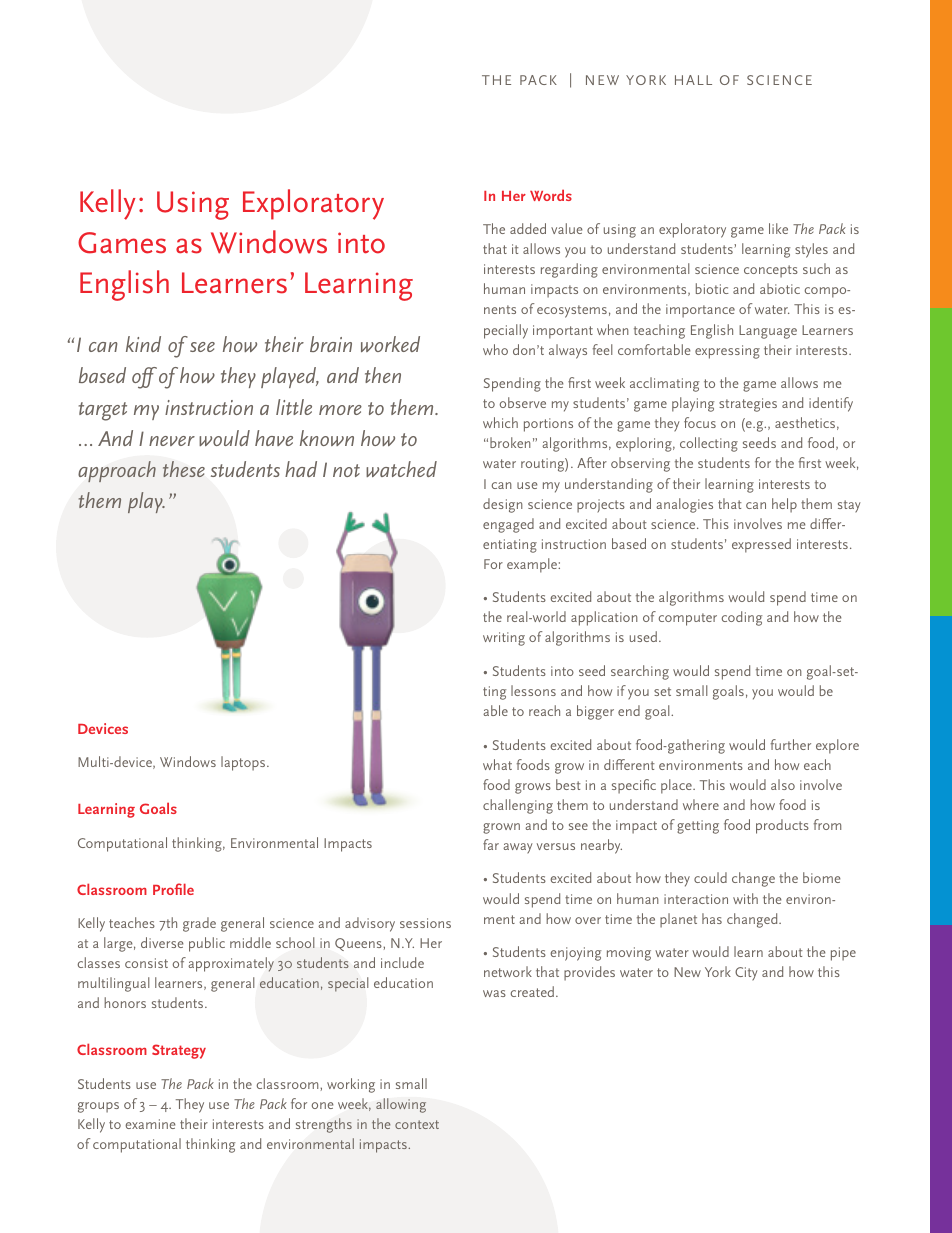  I want to click on added, so click(528, 228).
